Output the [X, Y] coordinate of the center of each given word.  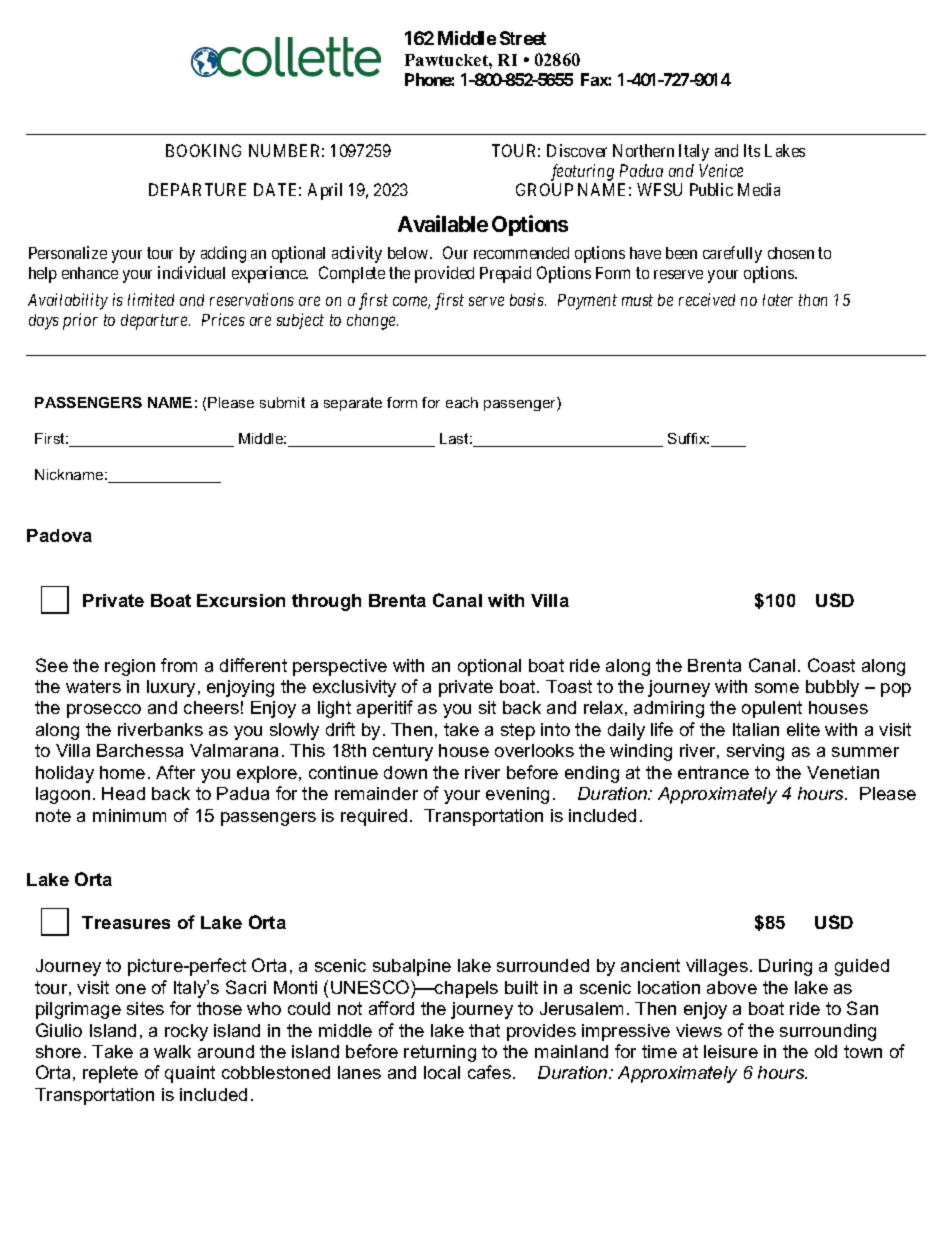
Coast [831, 665]
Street [523, 38]
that [484, 1030]
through [326, 602]
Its [752, 150]
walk [172, 1051]
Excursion [241, 600]
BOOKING [203, 150]
